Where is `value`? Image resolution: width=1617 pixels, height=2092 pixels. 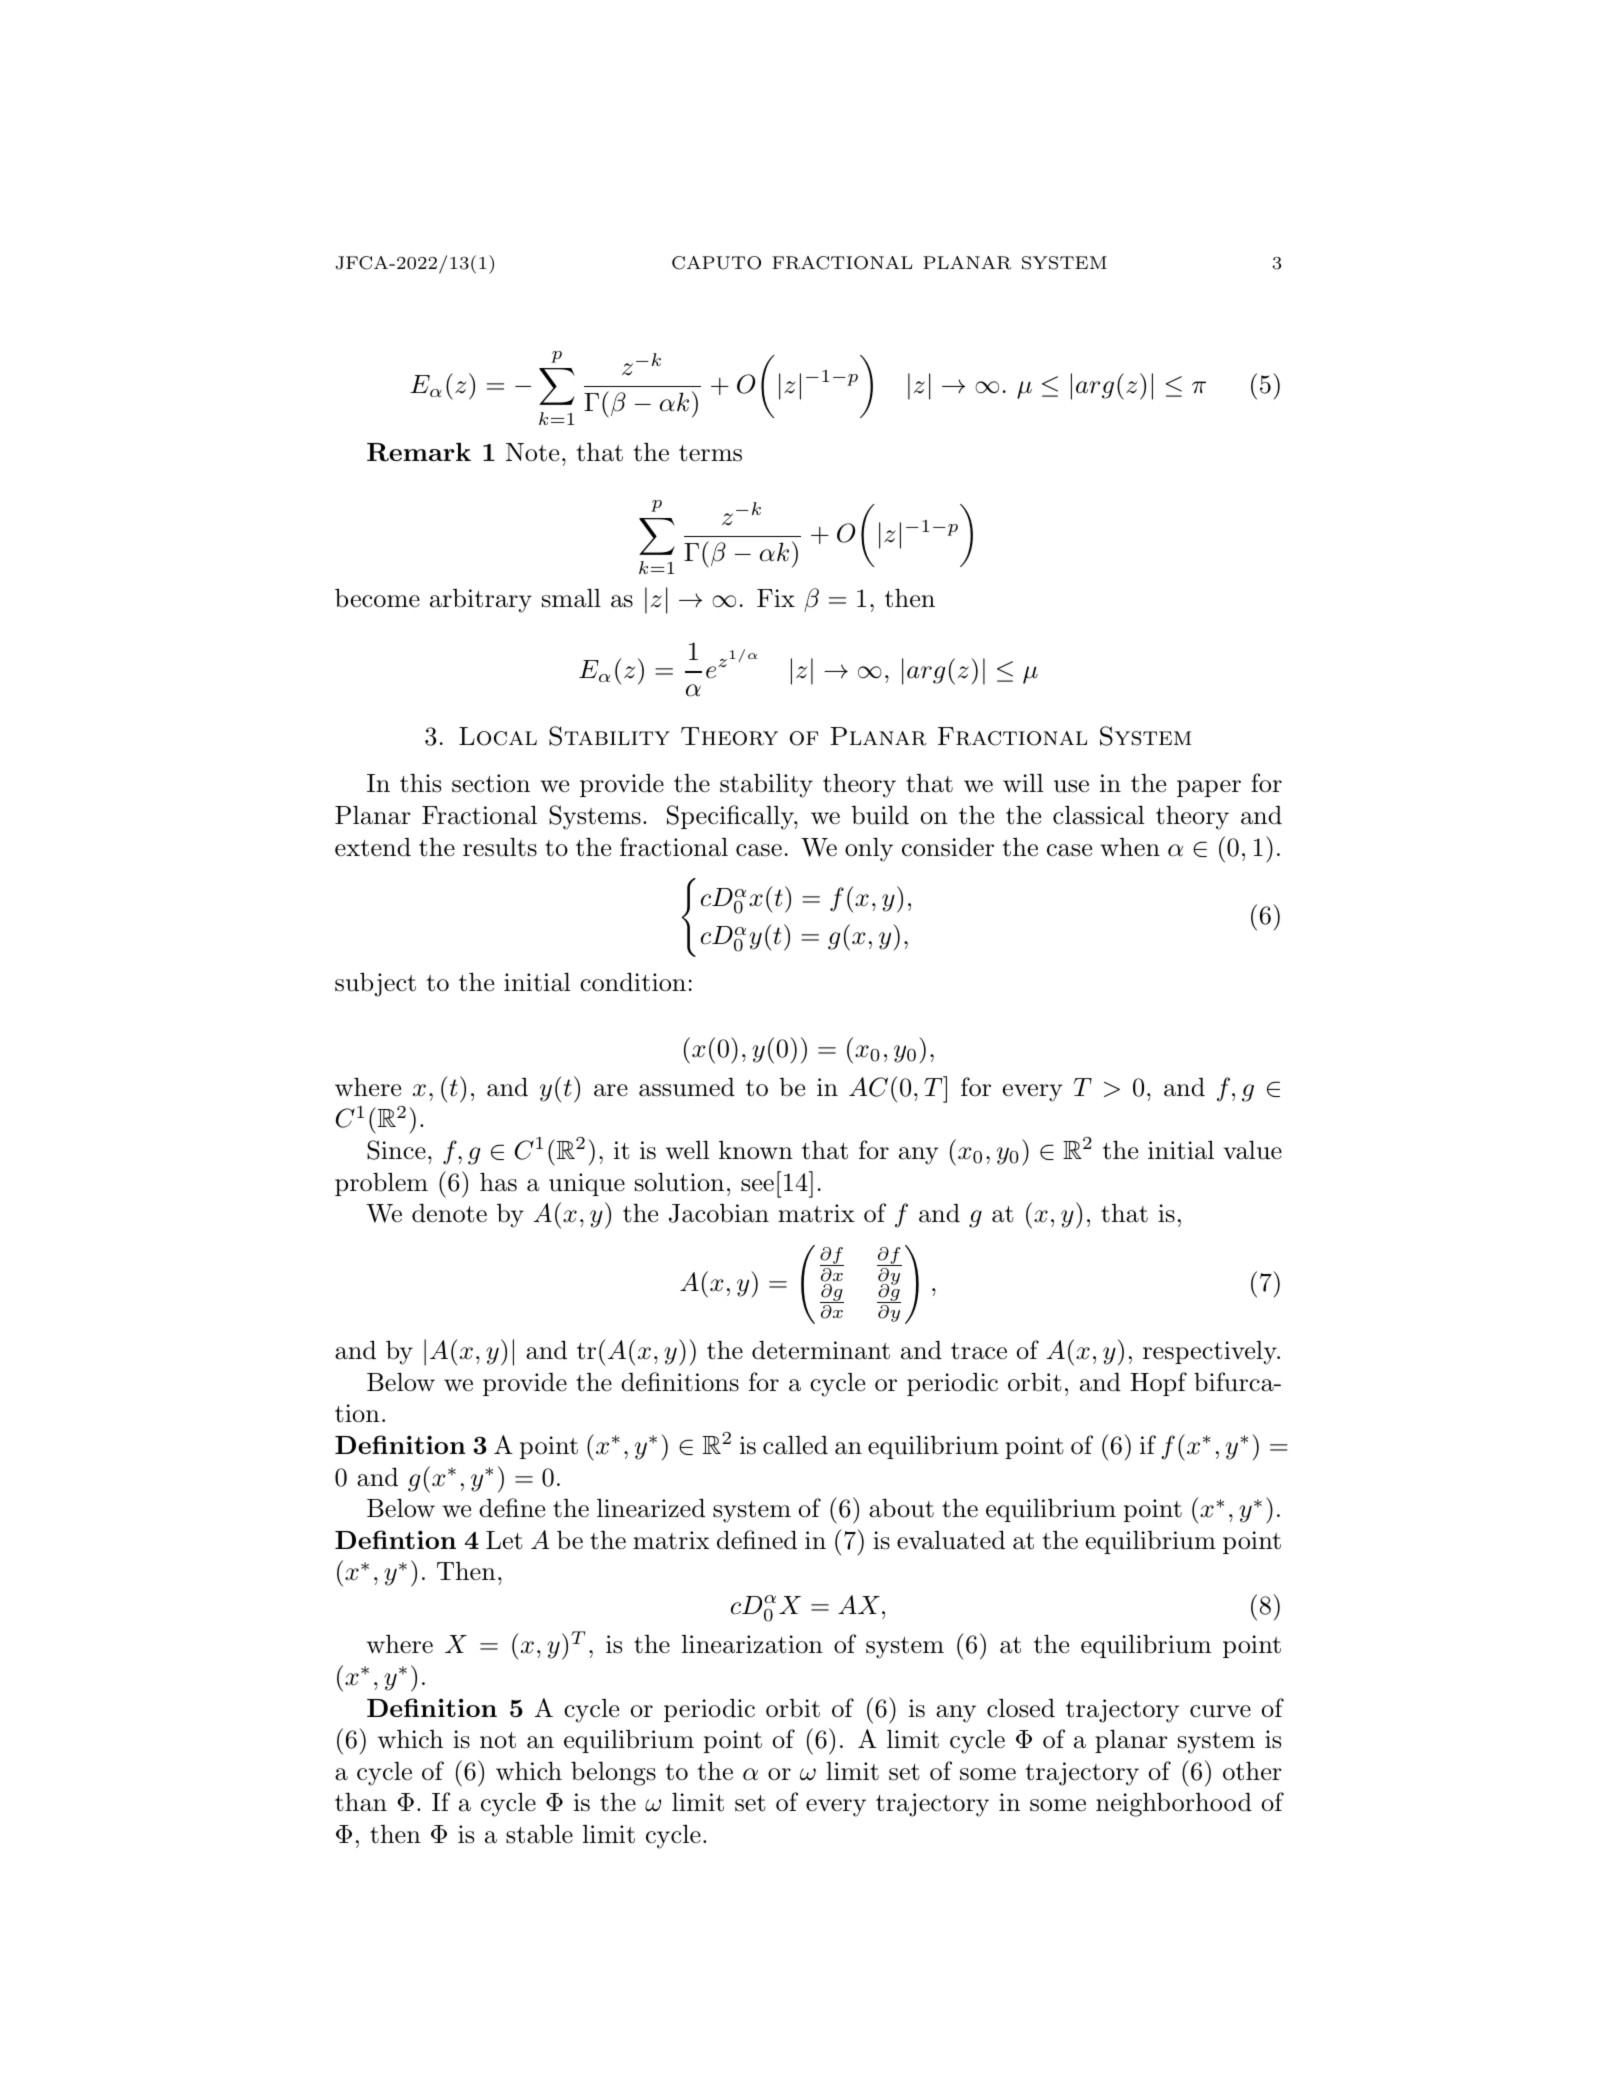
value is located at coordinates (1252, 1150).
